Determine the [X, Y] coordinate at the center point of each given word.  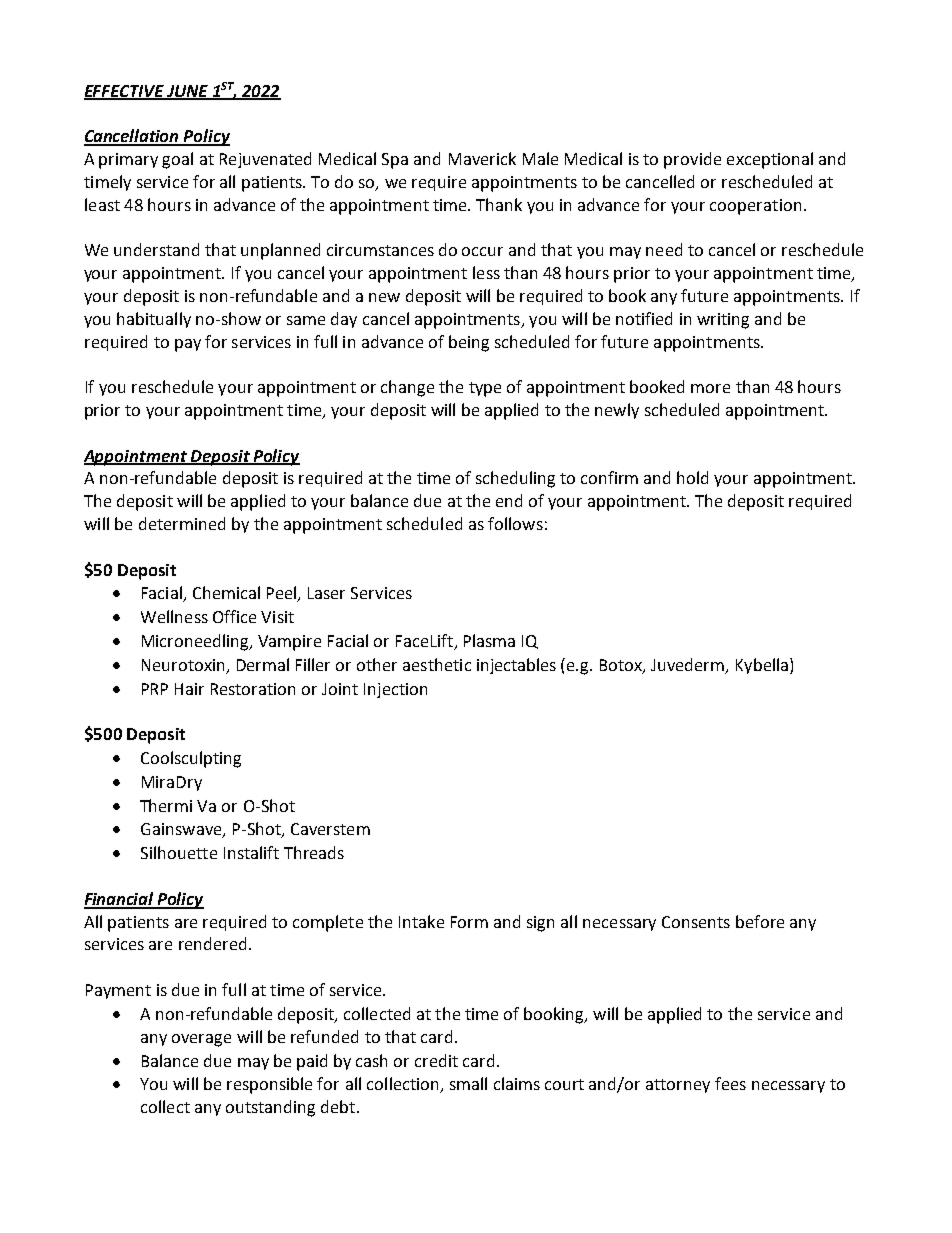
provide [692, 160]
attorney [678, 1086]
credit [436, 1060]
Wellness [174, 616]
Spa [395, 161]
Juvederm [689, 665]
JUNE [187, 92]
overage [201, 1040]
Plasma [489, 640]
